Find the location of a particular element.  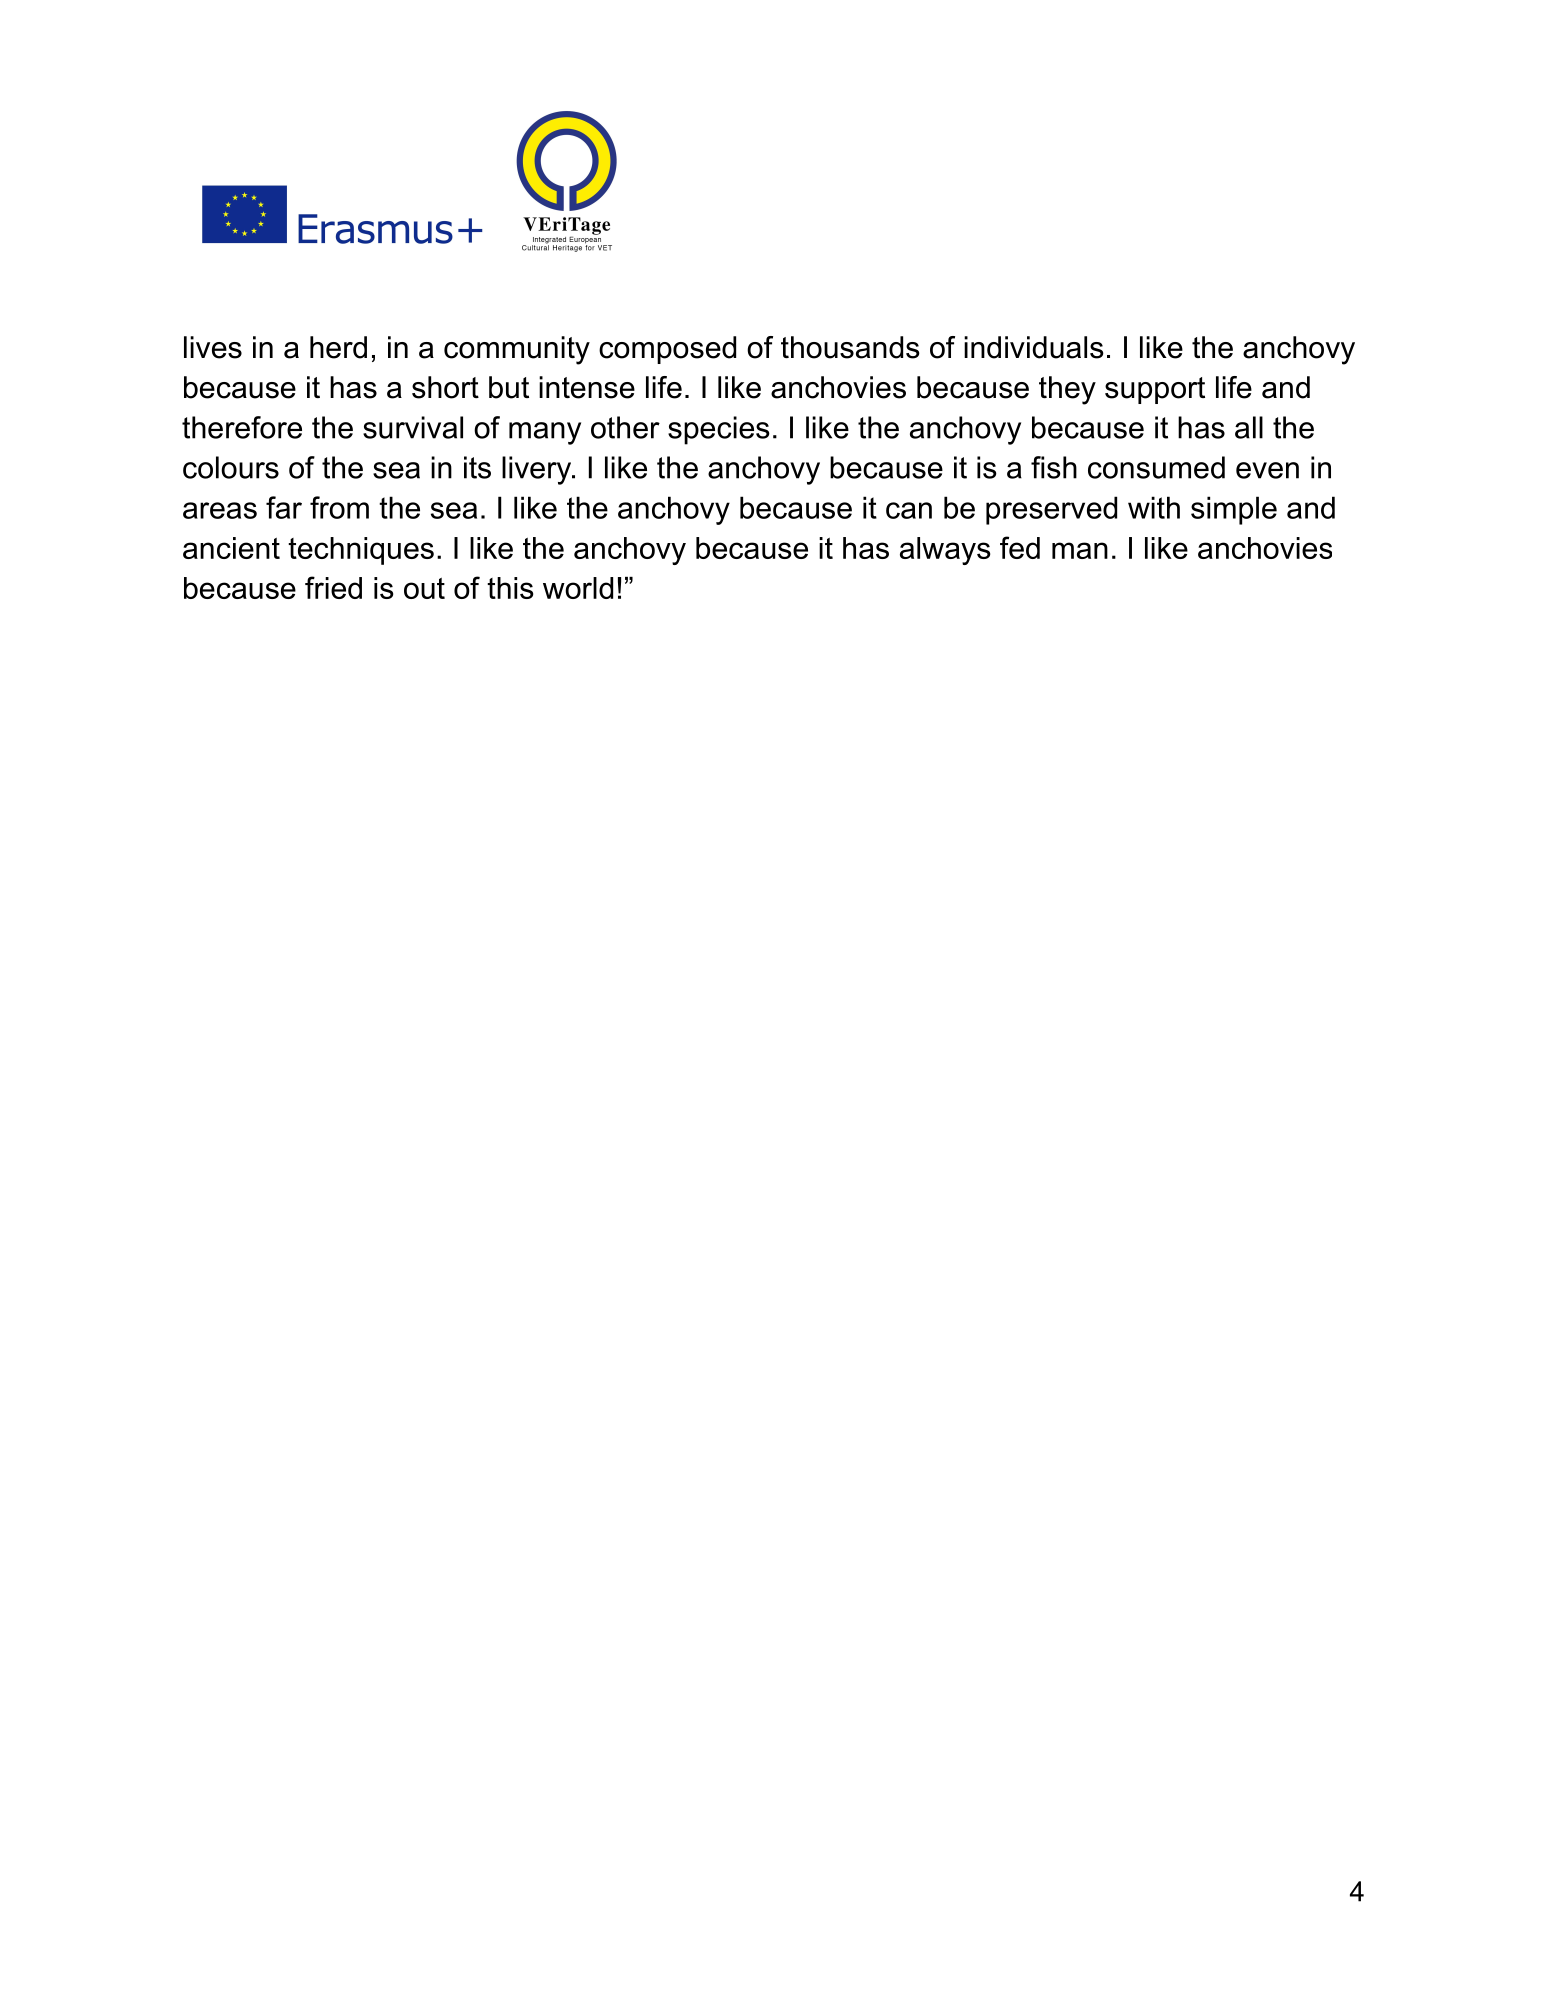

with is located at coordinates (1154, 507).
